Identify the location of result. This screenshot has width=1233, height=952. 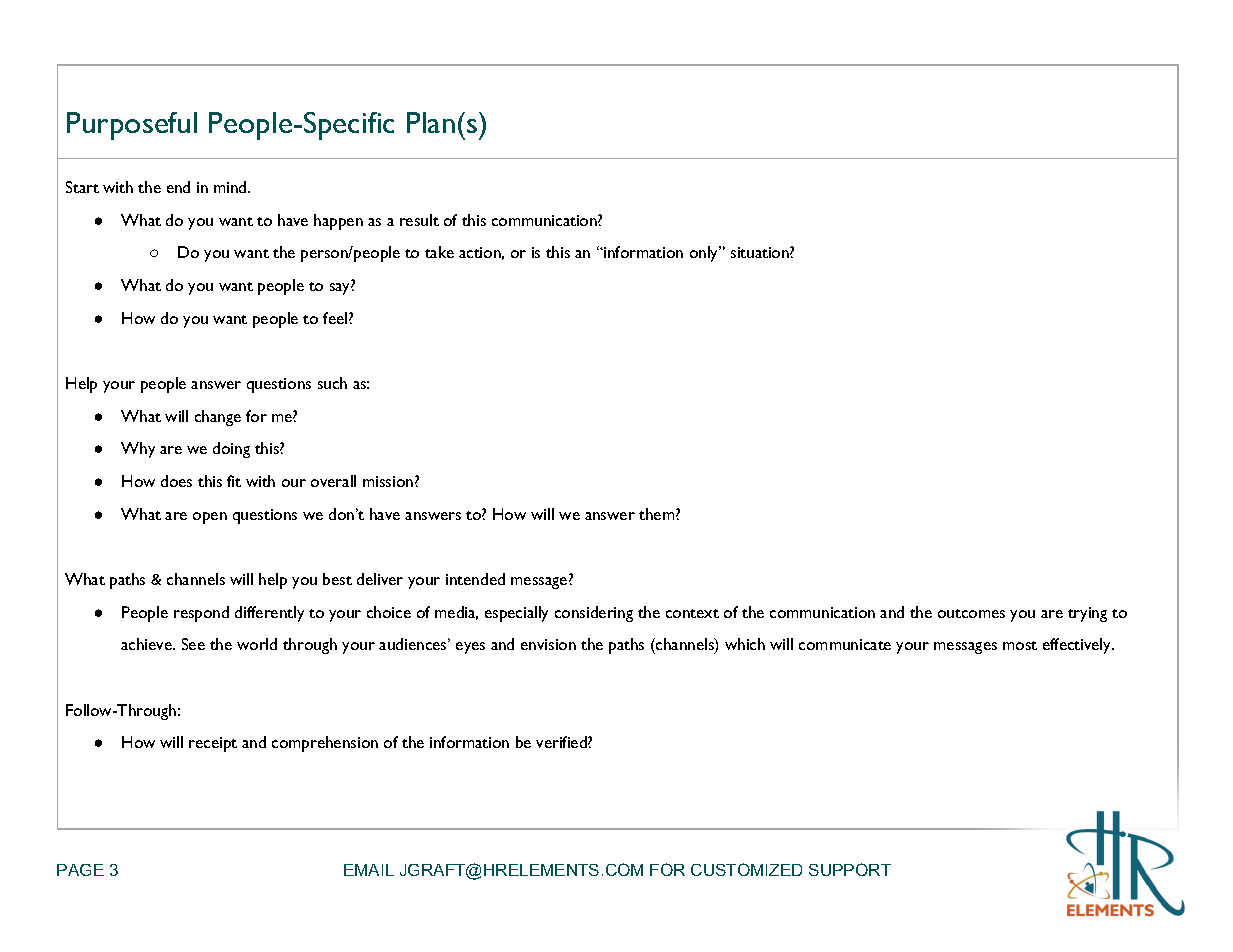
(419, 220).
